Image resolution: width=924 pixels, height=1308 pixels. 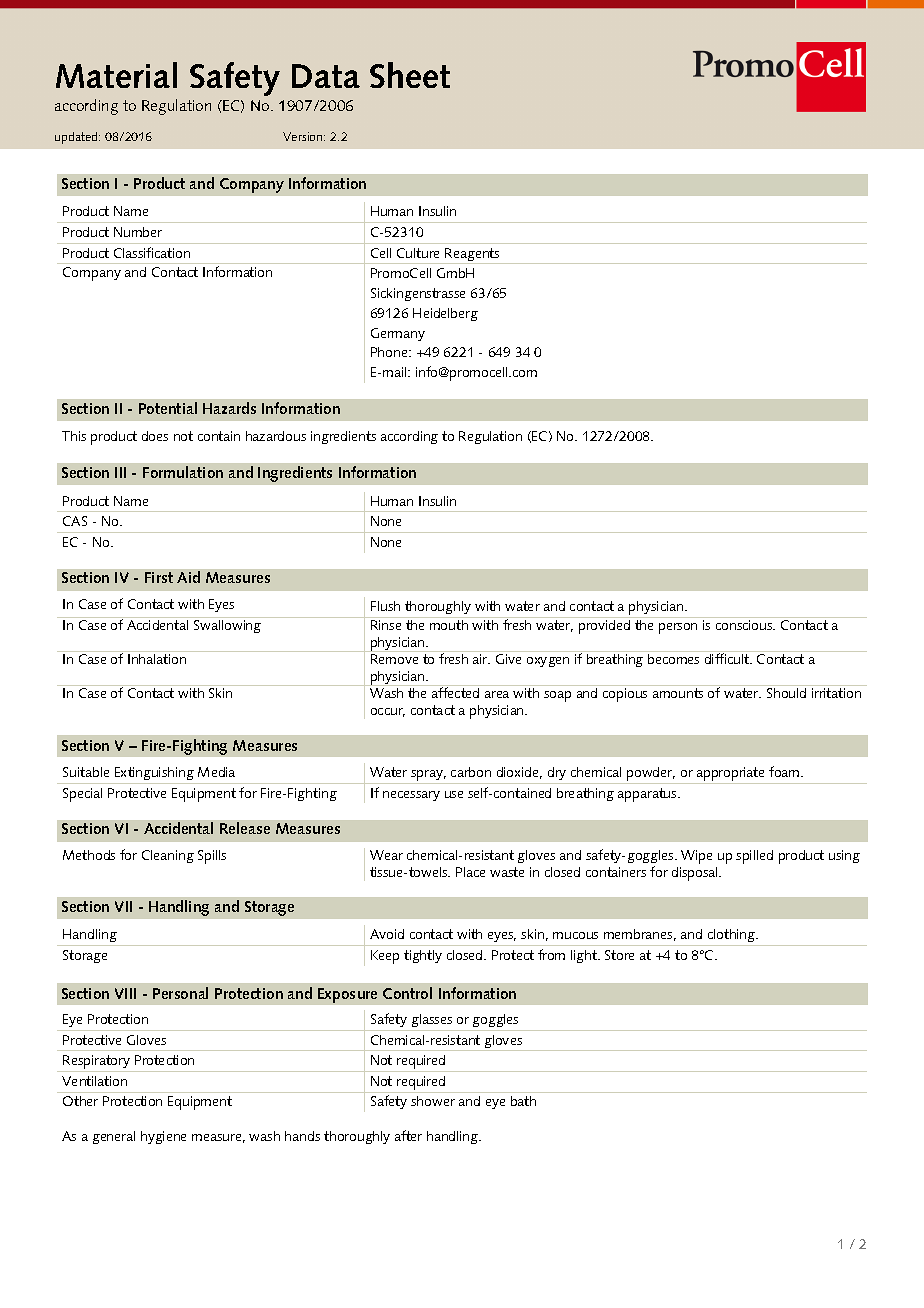 I want to click on Material, so click(x=116, y=75).
